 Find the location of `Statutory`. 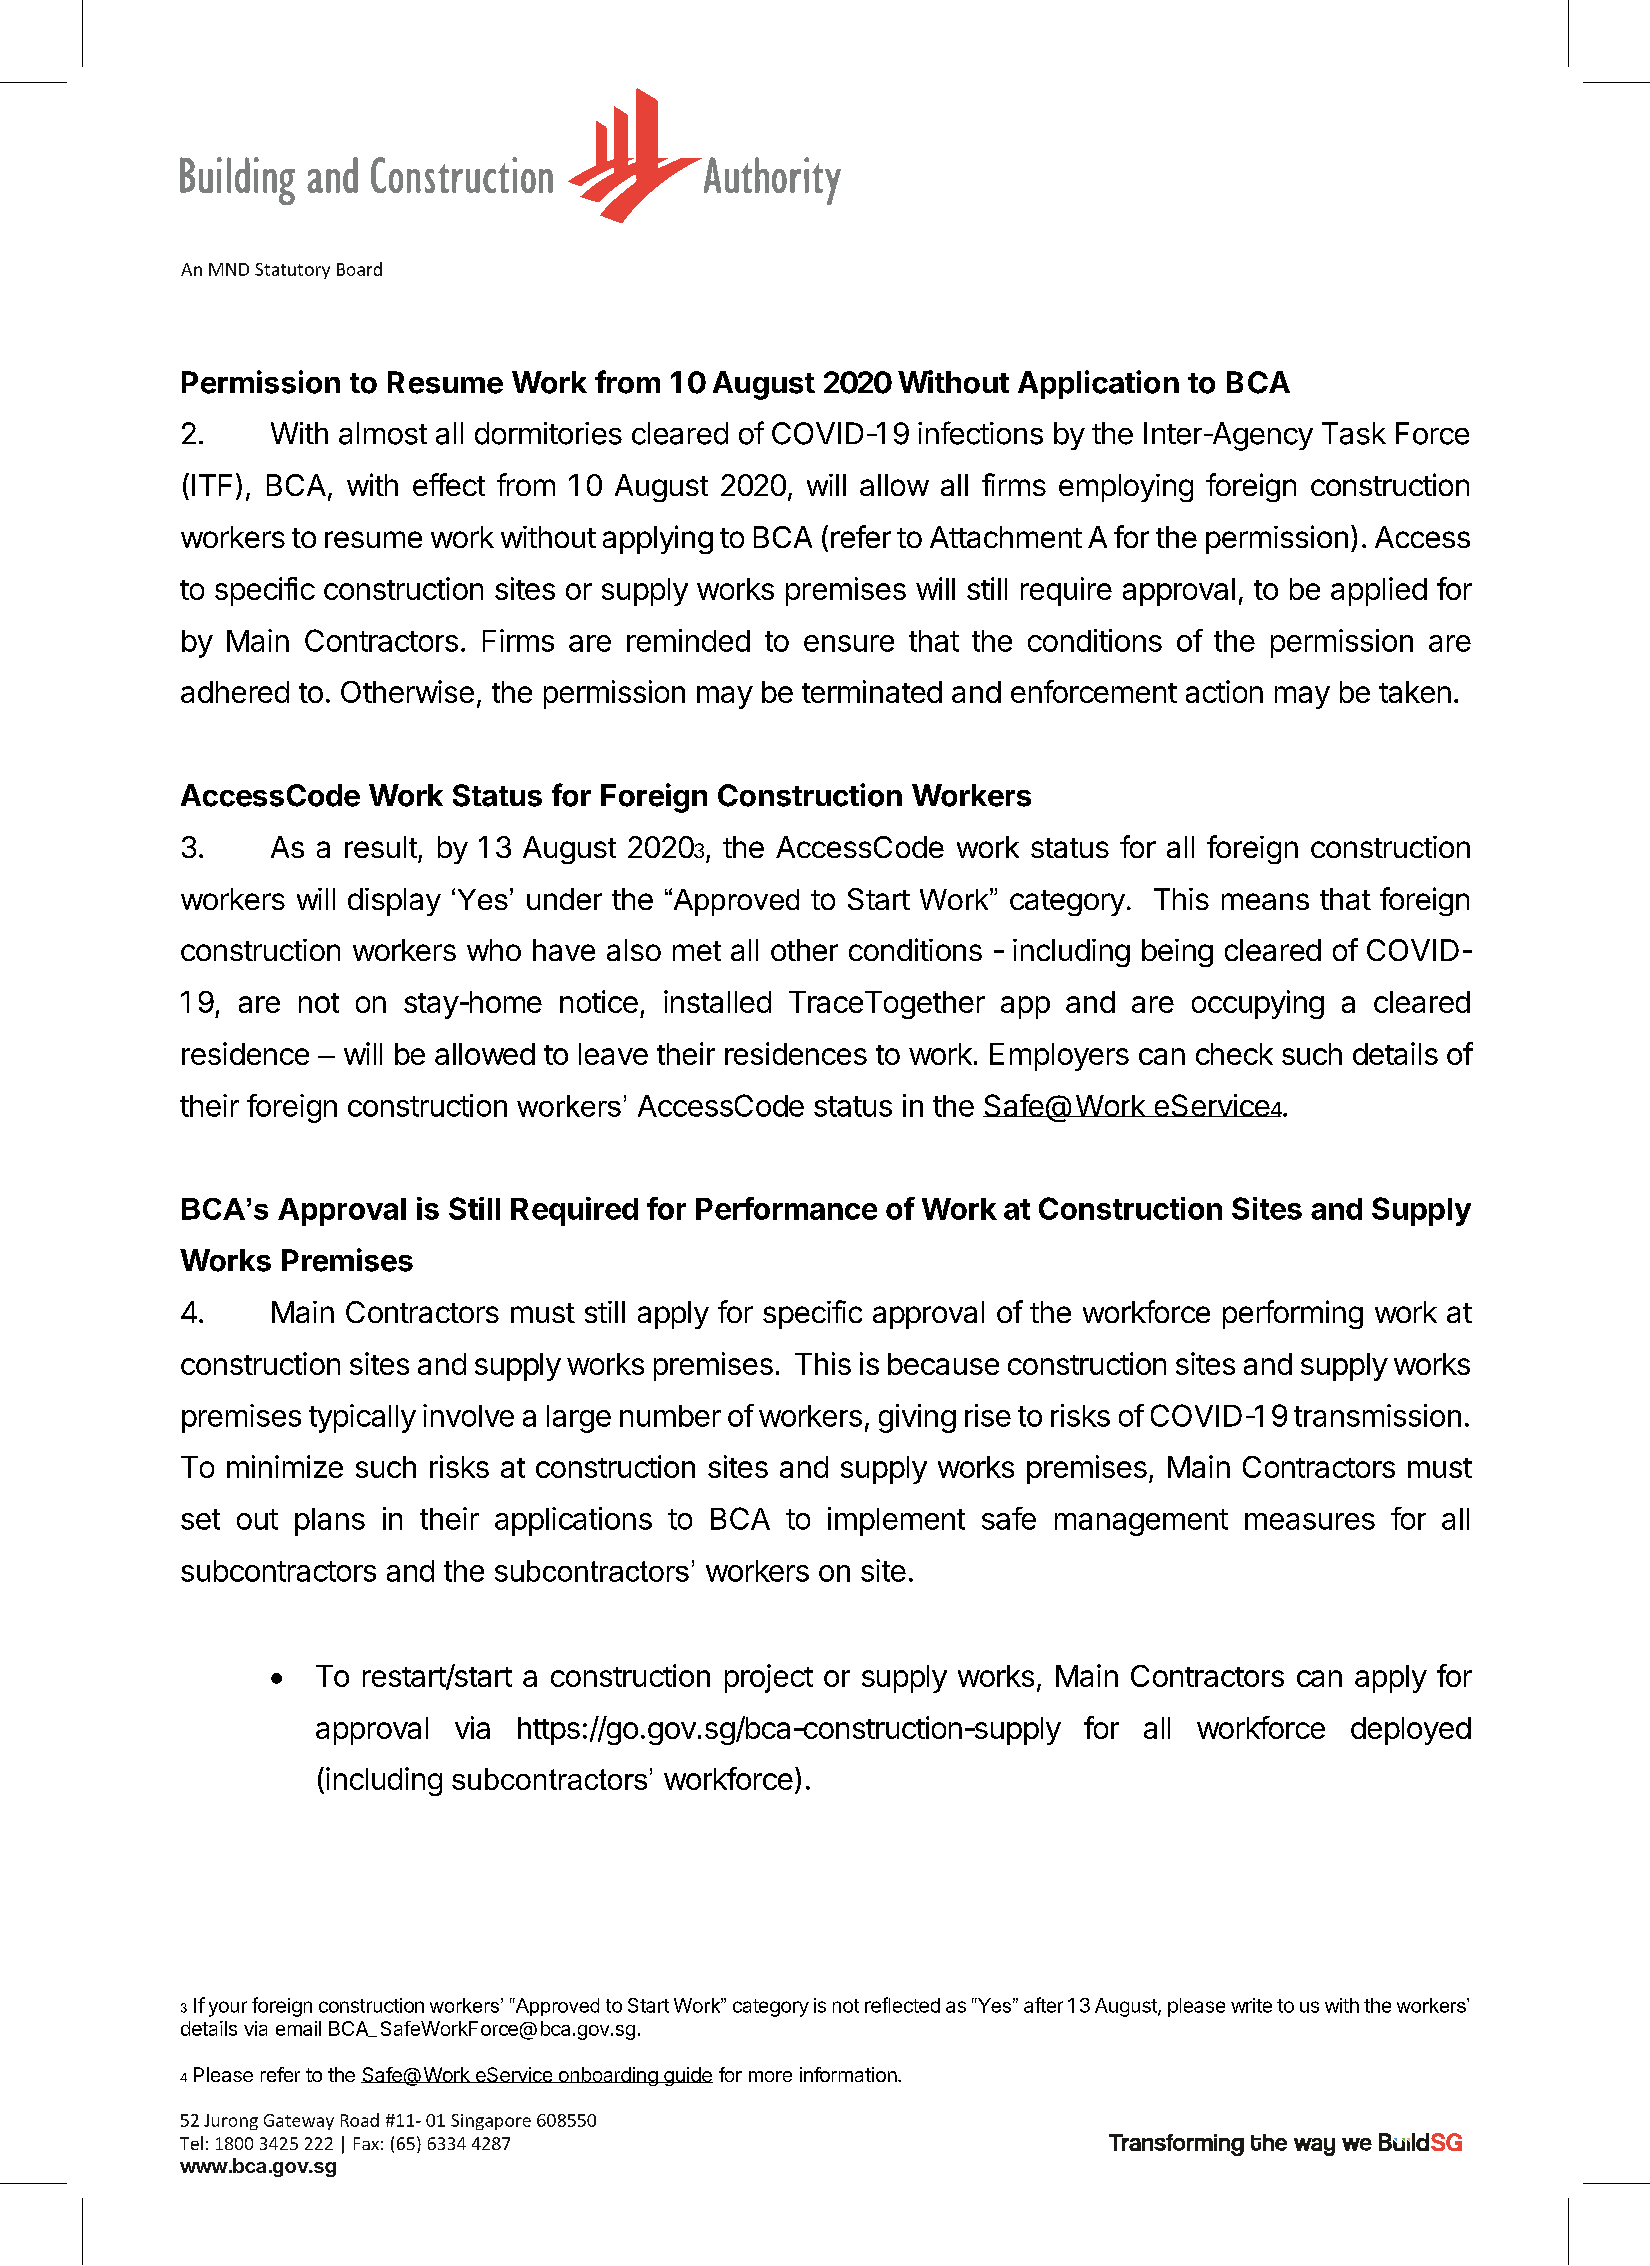

Statutory is located at coordinates (292, 271).
